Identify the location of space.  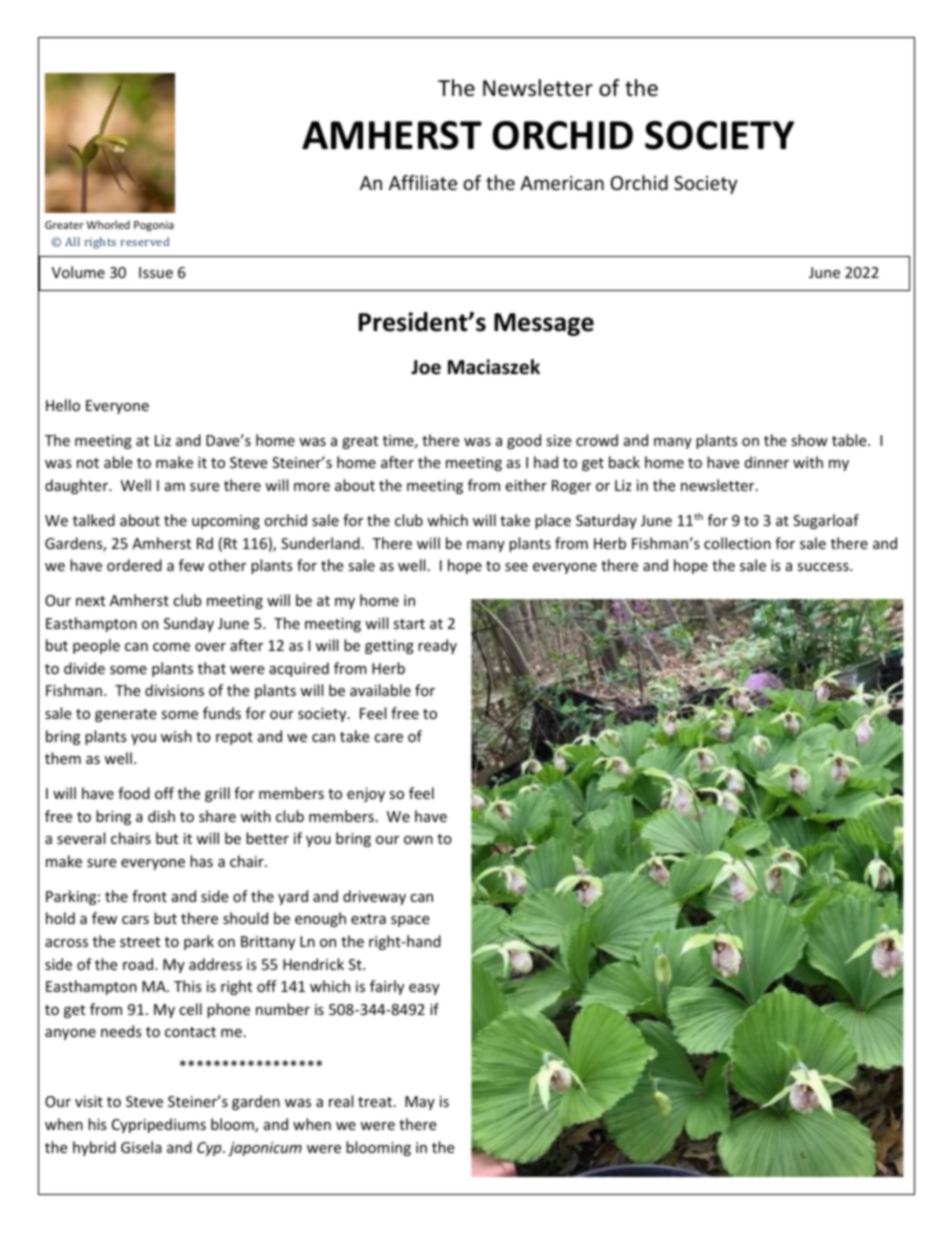
(410, 921).
